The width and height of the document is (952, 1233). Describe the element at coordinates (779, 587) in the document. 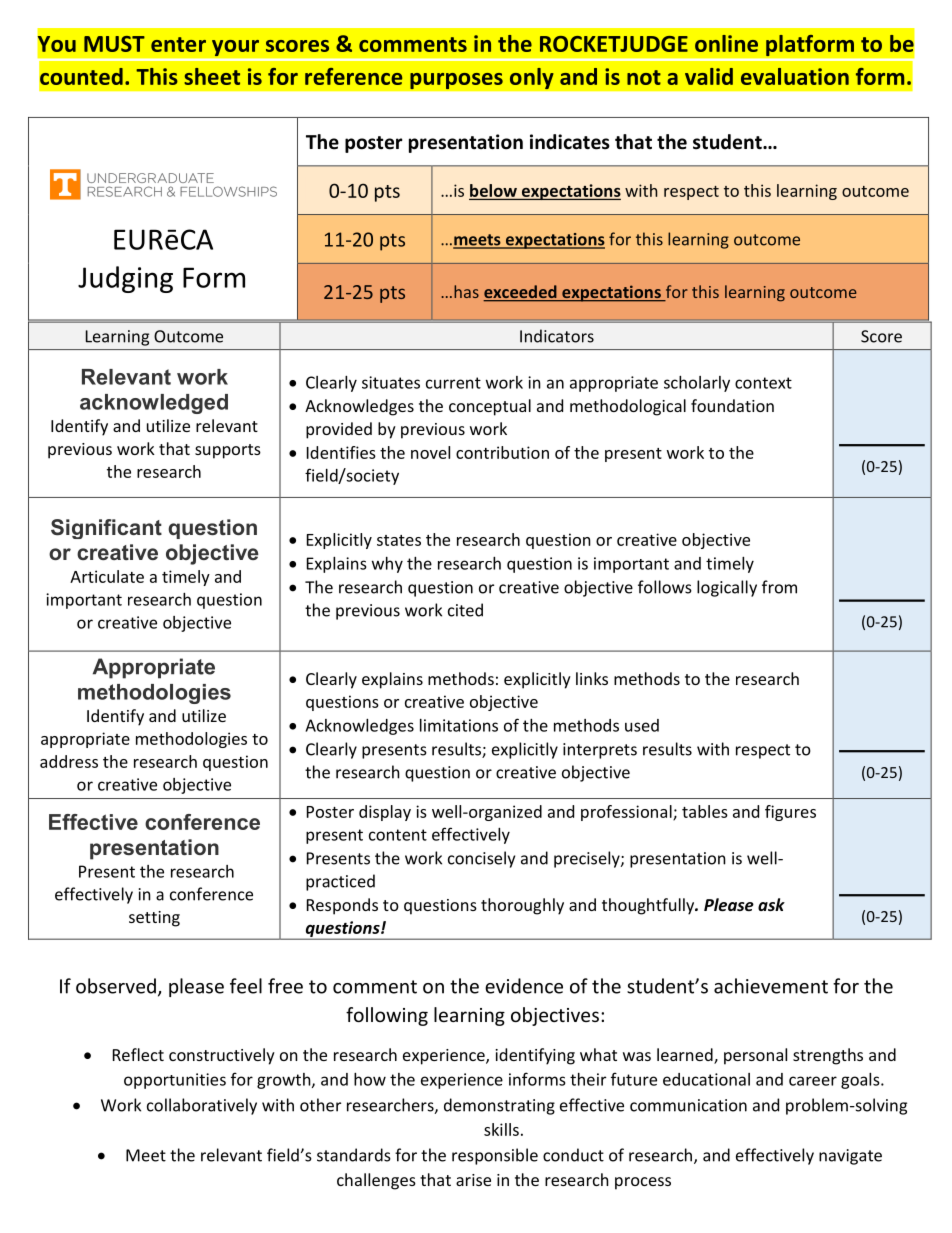

I see `from` at that location.
